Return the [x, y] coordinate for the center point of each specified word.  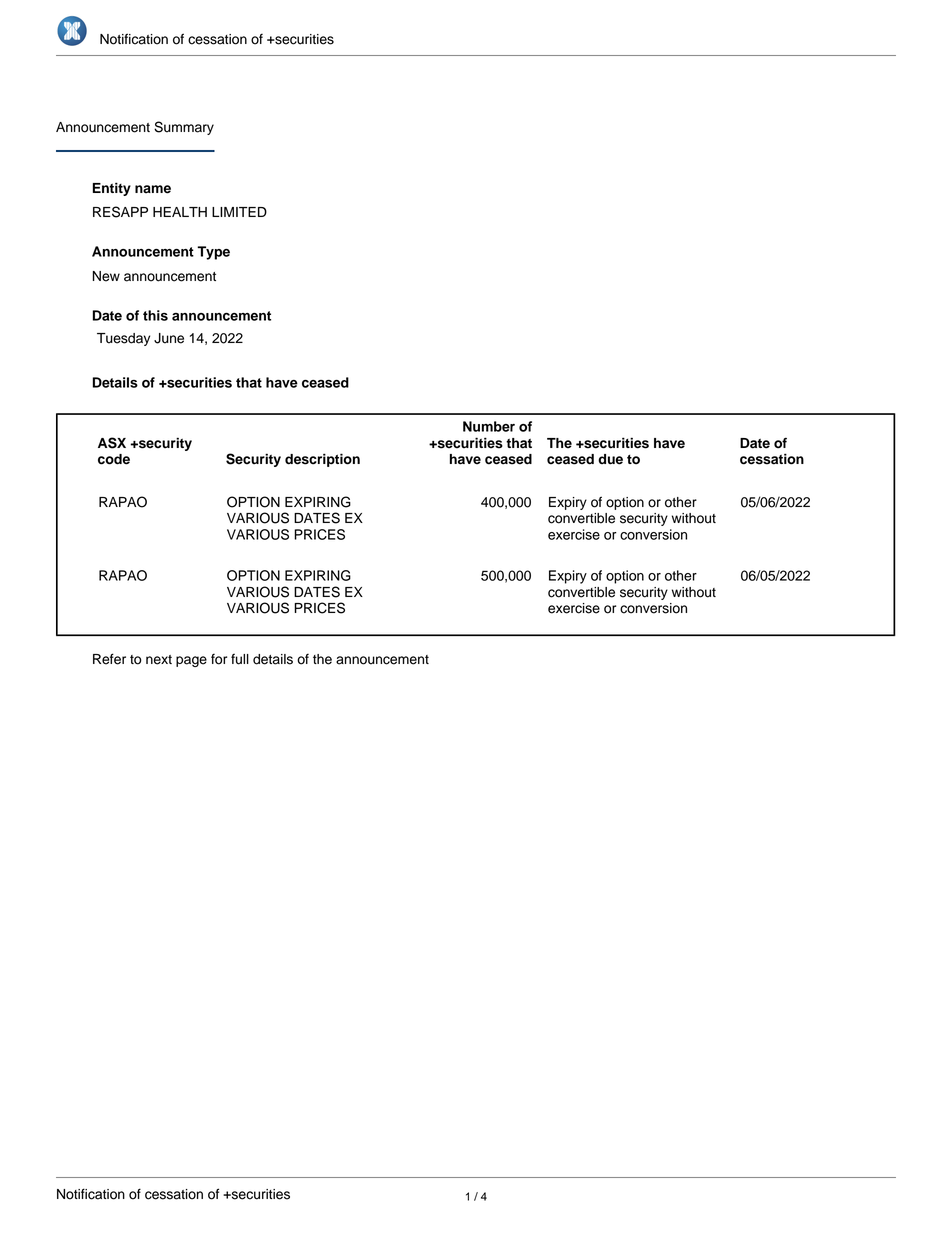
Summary [184, 128]
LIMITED [239, 212]
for [219, 659]
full [240, 659]
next [159, 660]
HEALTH [180, 212]
